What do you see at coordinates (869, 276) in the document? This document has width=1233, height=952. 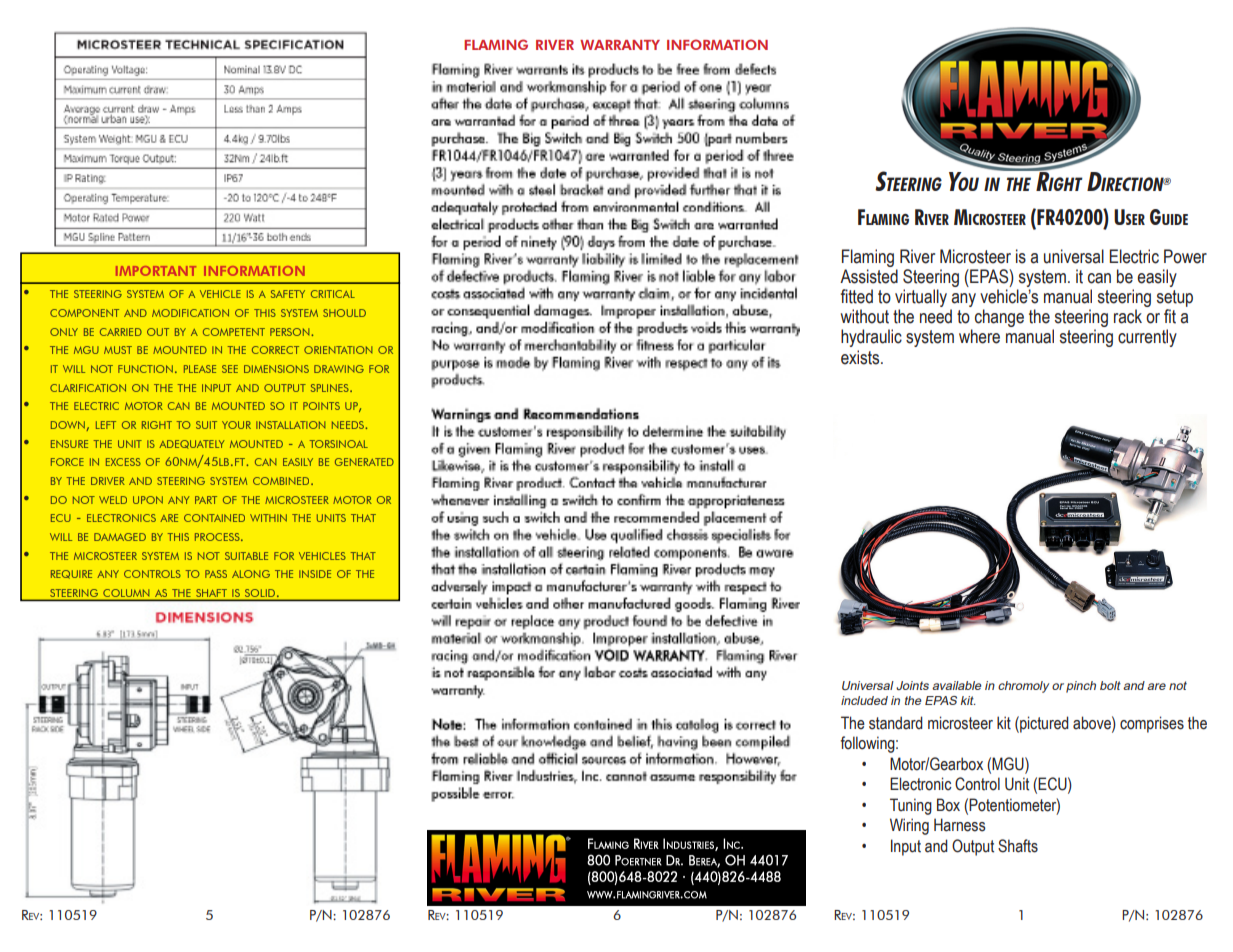 I see `Assisted` at bounding box center [869, 276].
